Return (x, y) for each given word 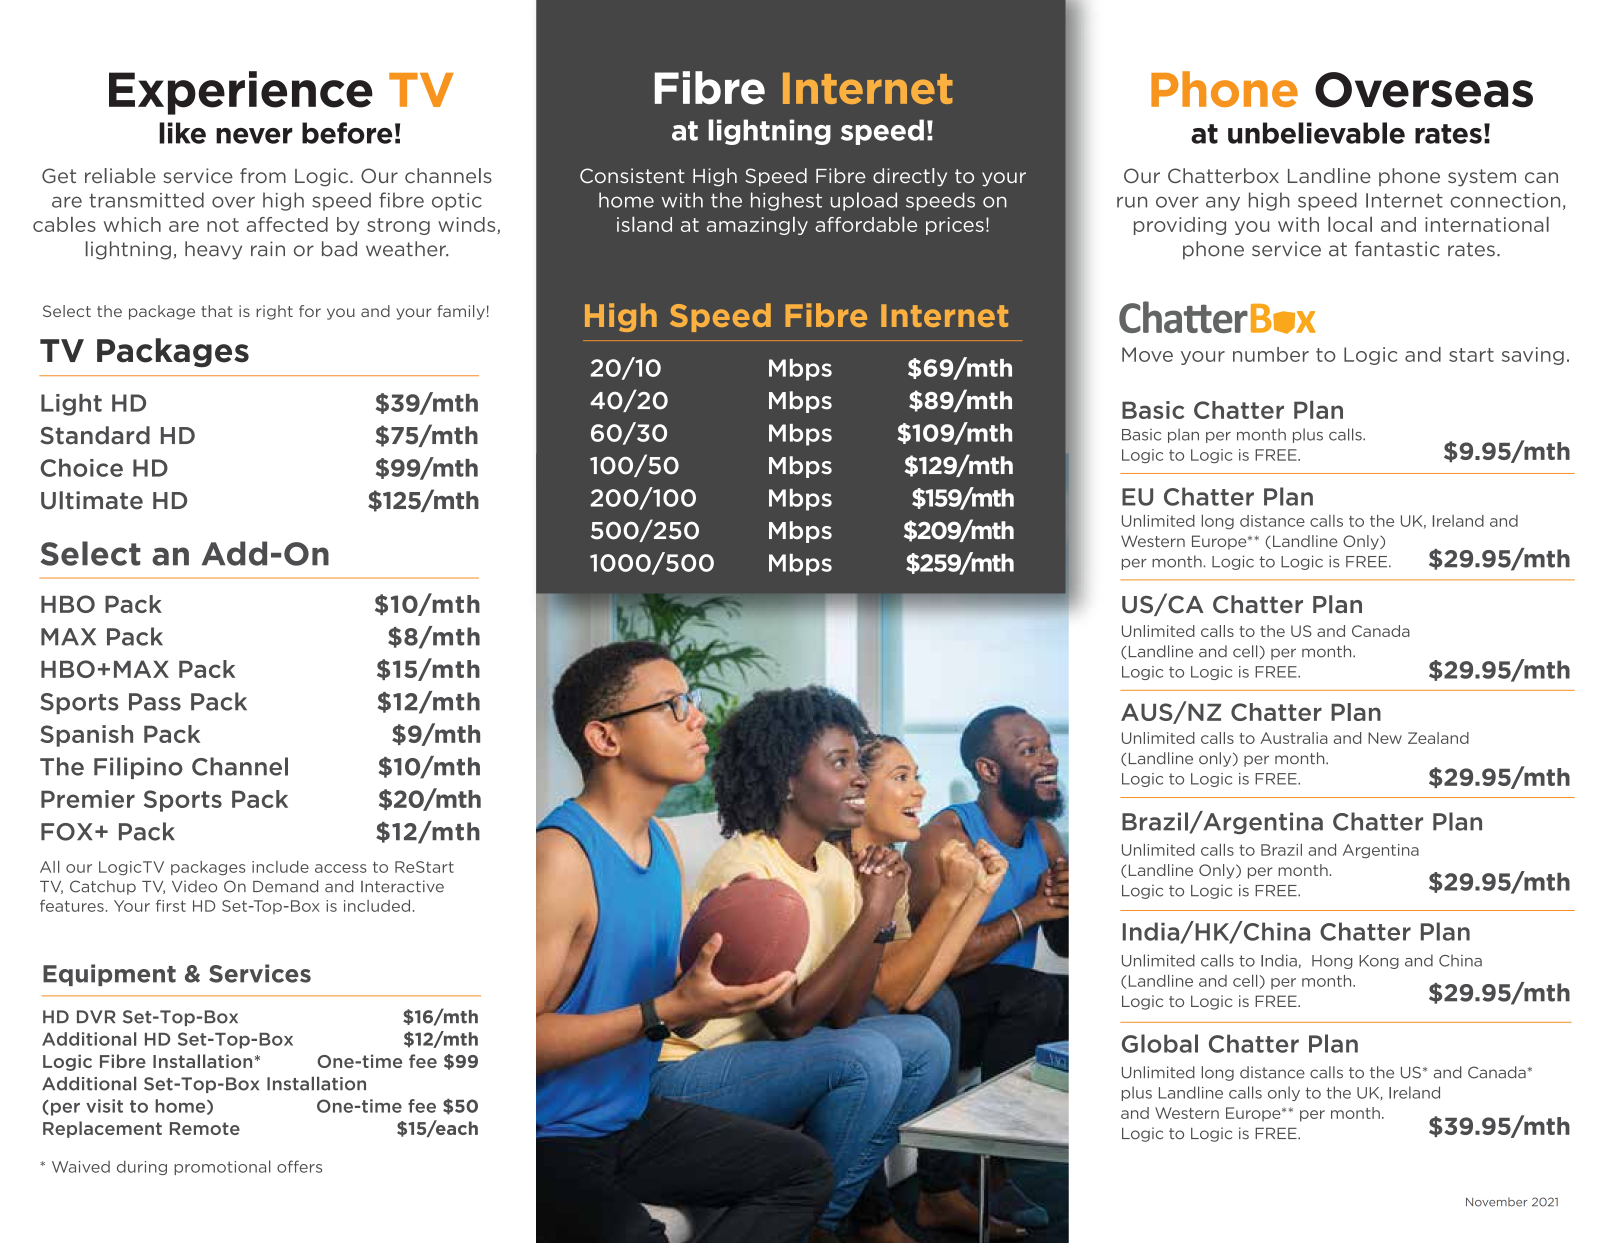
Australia (1294, 738)
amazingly (757, 226)
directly (910, 177)
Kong (1379, 962)
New (1385, 738)
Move (1147, 354)
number (1271, 354)
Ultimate (92, 500)
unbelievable (1316, 133)
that (217, 311)
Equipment (109, 975)
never (254, 136)
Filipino (138, 768)
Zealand (1438, 738)
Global (1160, 1043)
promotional (222, 1167)
